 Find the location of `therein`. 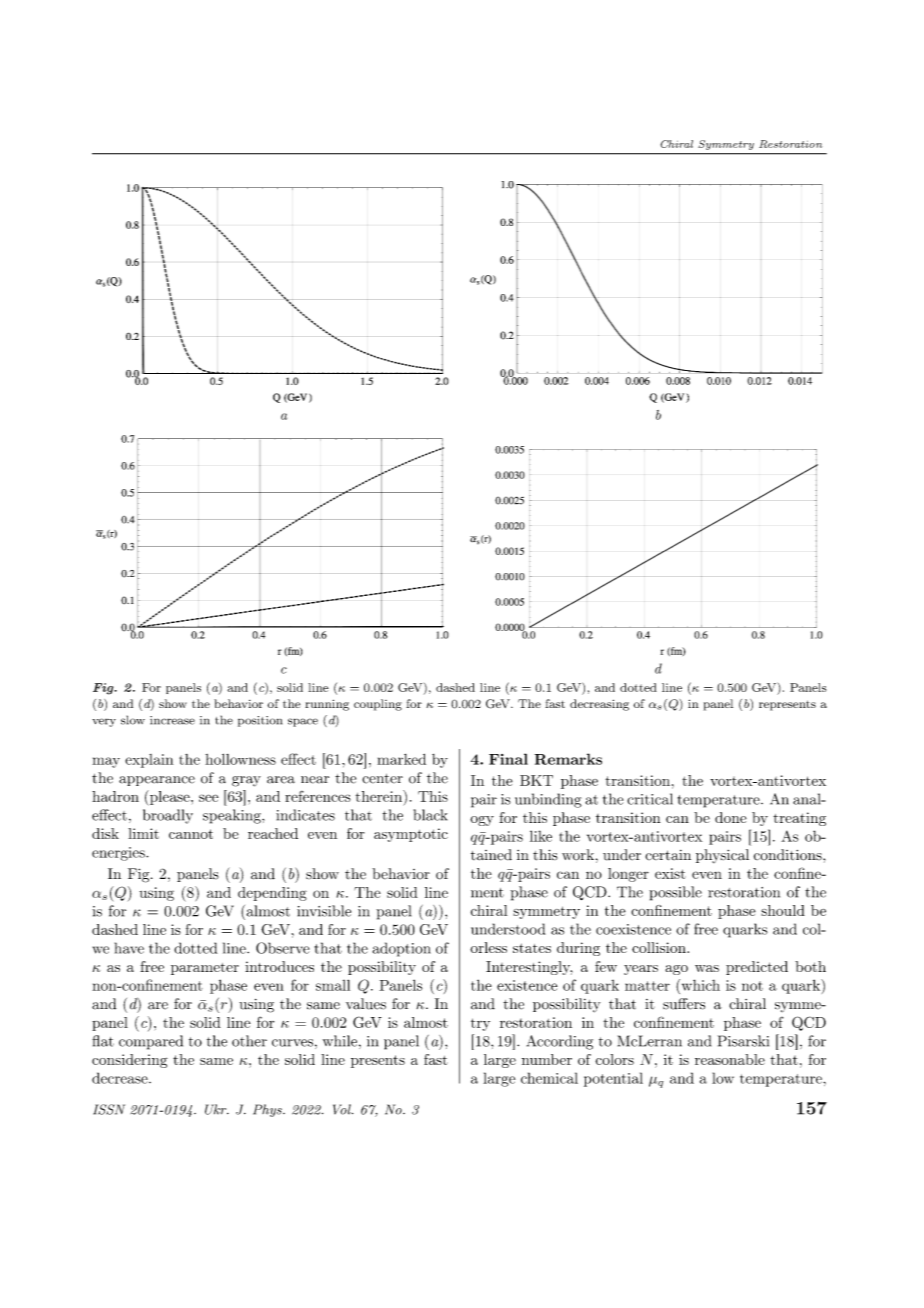

therein is located at coordinates (380, 797).
